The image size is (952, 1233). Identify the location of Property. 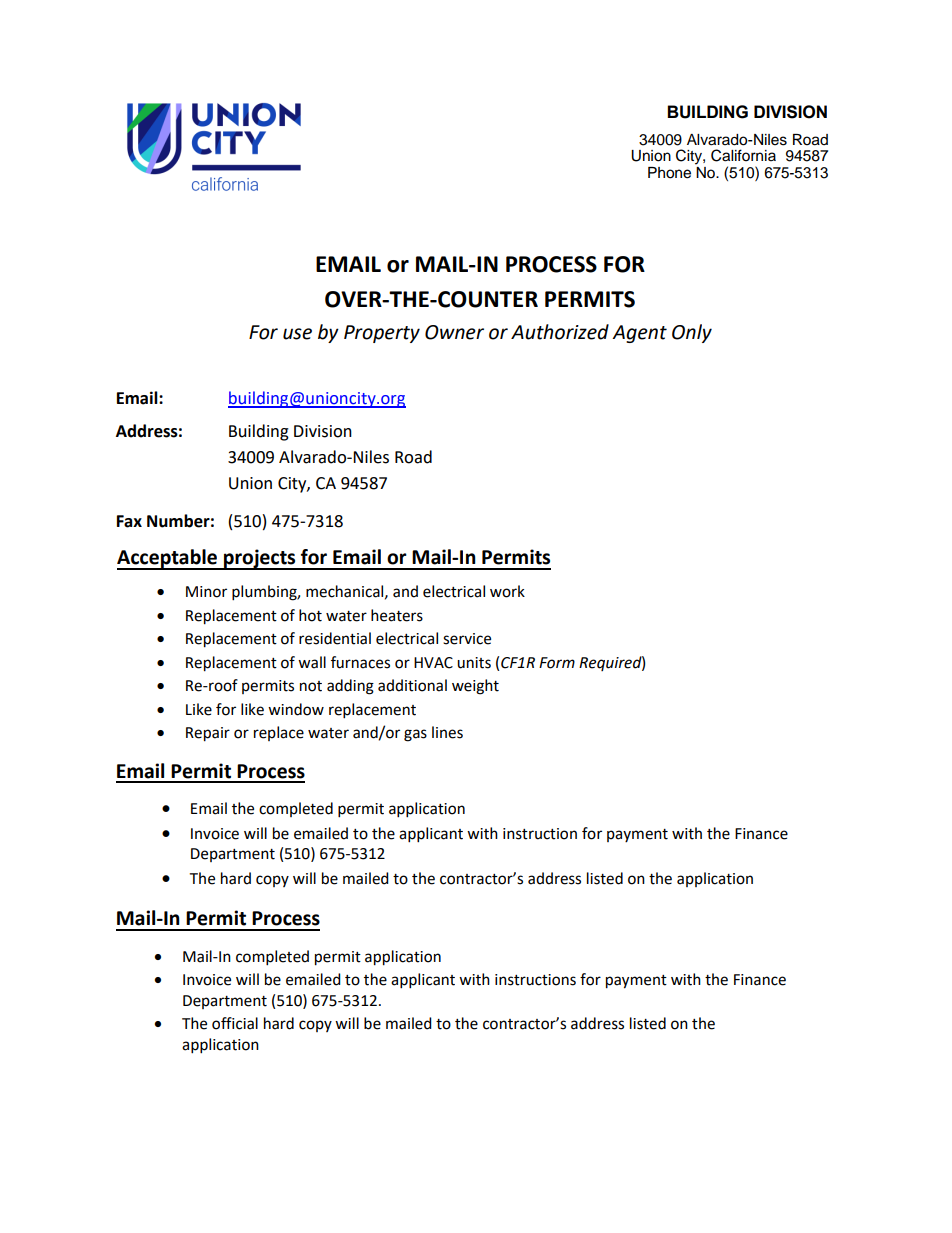
(382, 334).
